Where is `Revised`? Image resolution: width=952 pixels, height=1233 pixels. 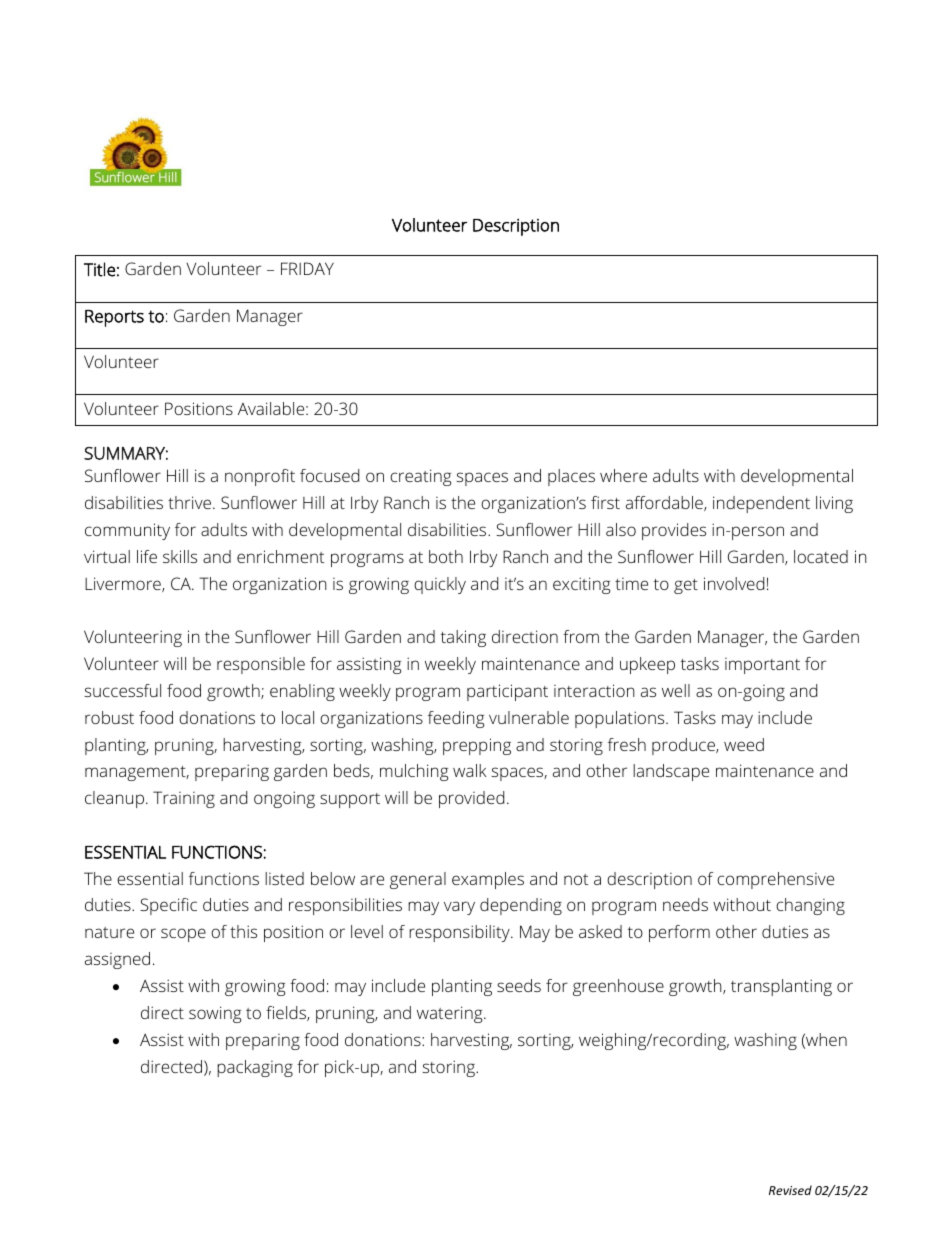 Revised is located at coordinates (790, 1190).
